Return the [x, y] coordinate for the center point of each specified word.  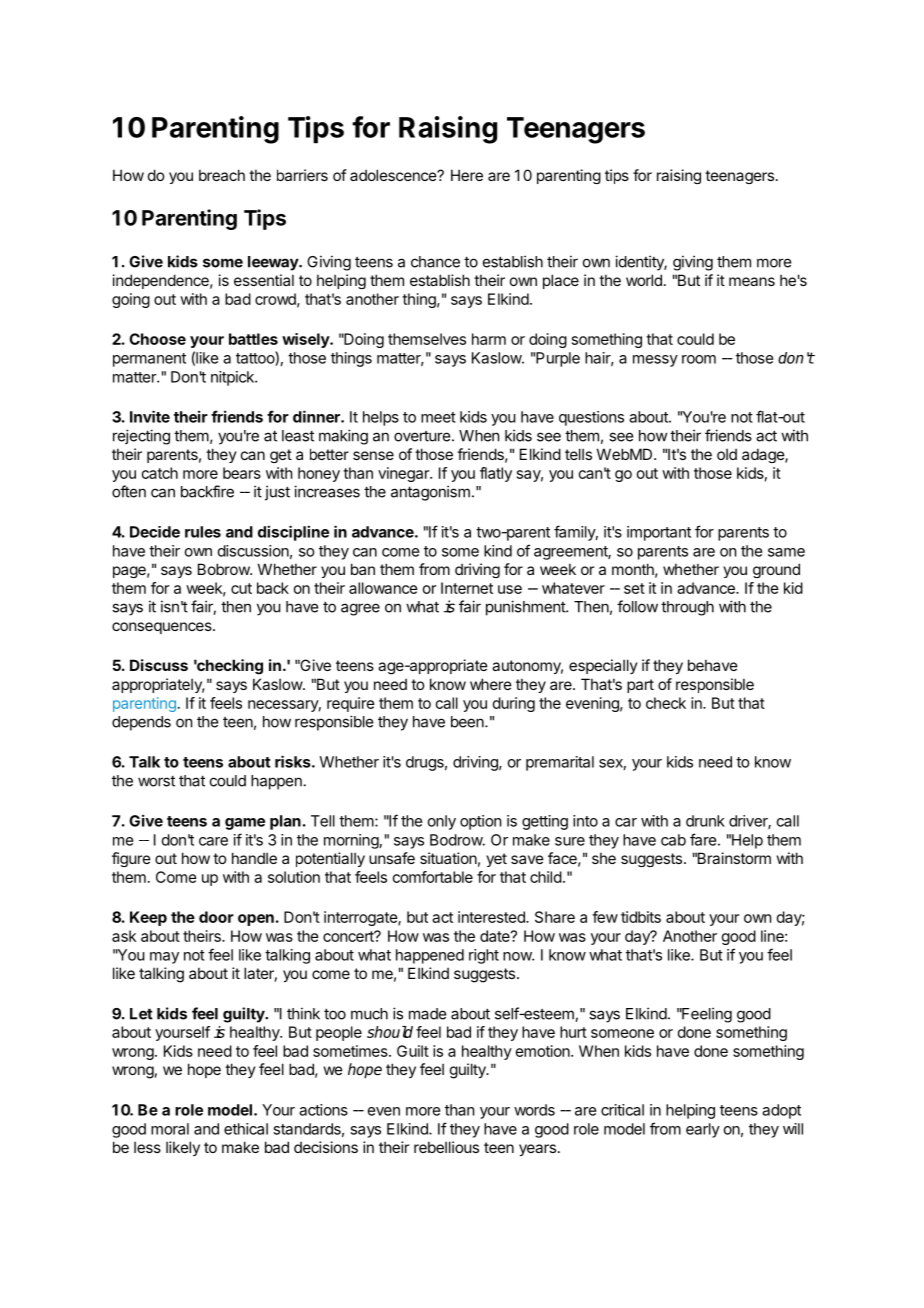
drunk [705, 821]
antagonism [430, 493]
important [659, 533]
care [213, 841]
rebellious [446, 1147]
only [442, 822]
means [752, 281]
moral [170, 1129]
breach [222, 175]
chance [435, 262]
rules [203, 532]
